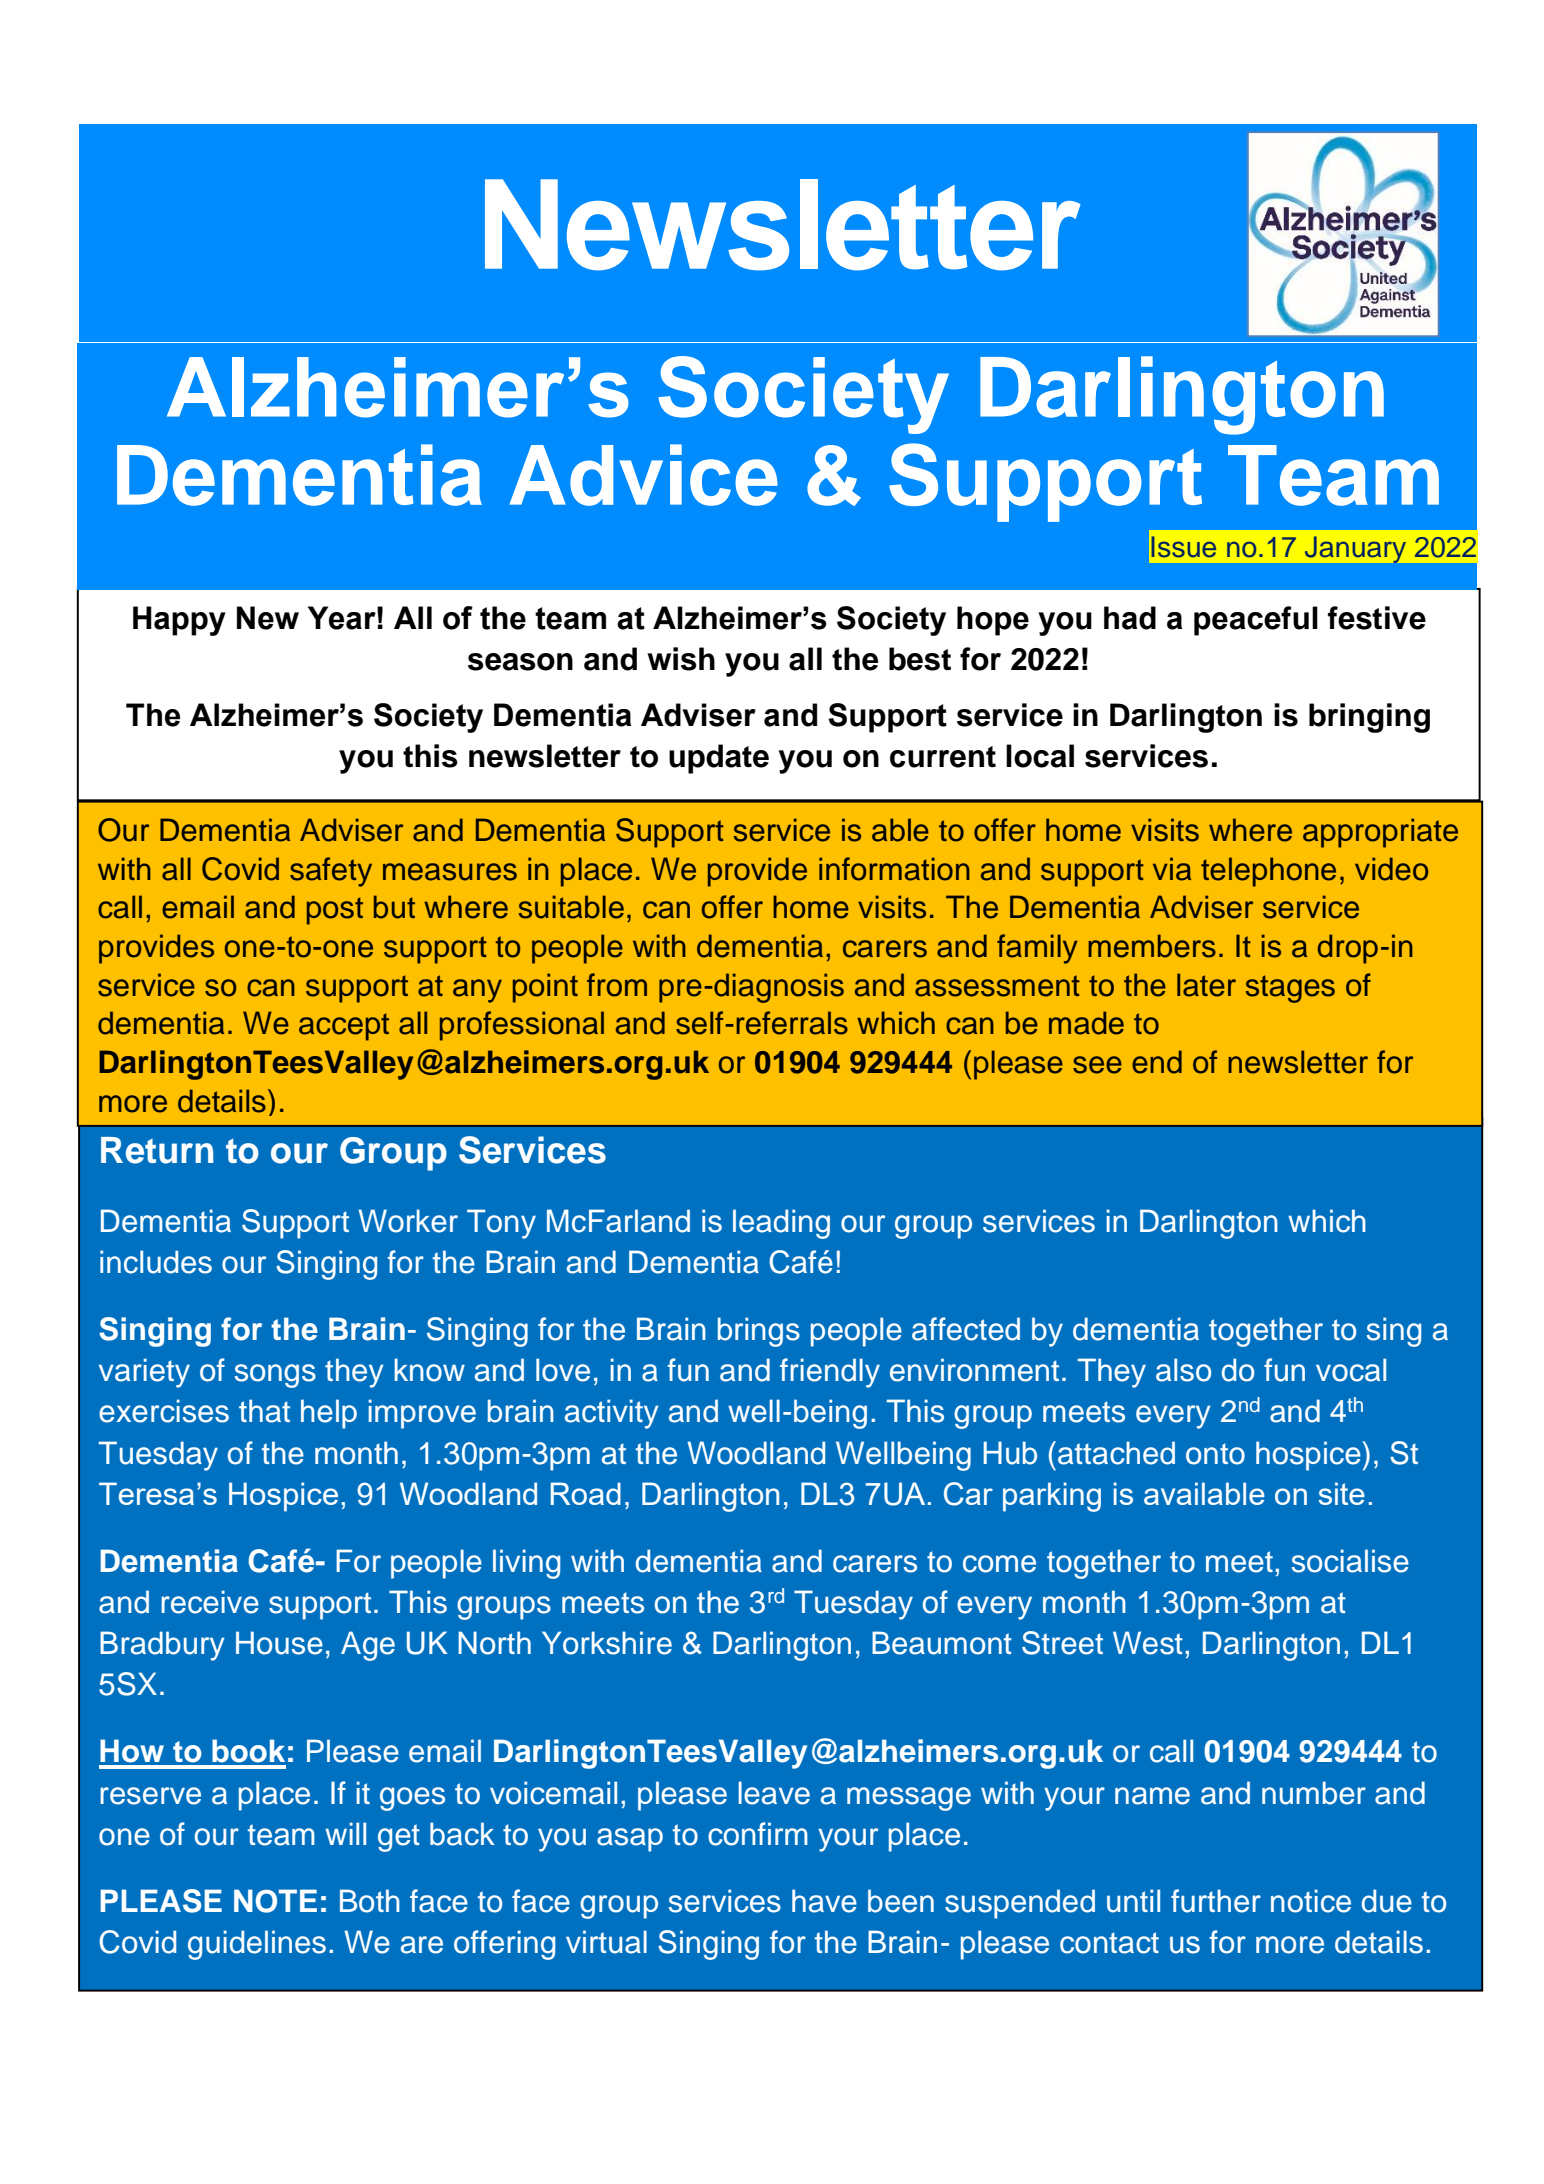 The image size is (1544, 2184). Describe the element at coordinates (824, 1901) in the screenshot. I see `have` at that location.
